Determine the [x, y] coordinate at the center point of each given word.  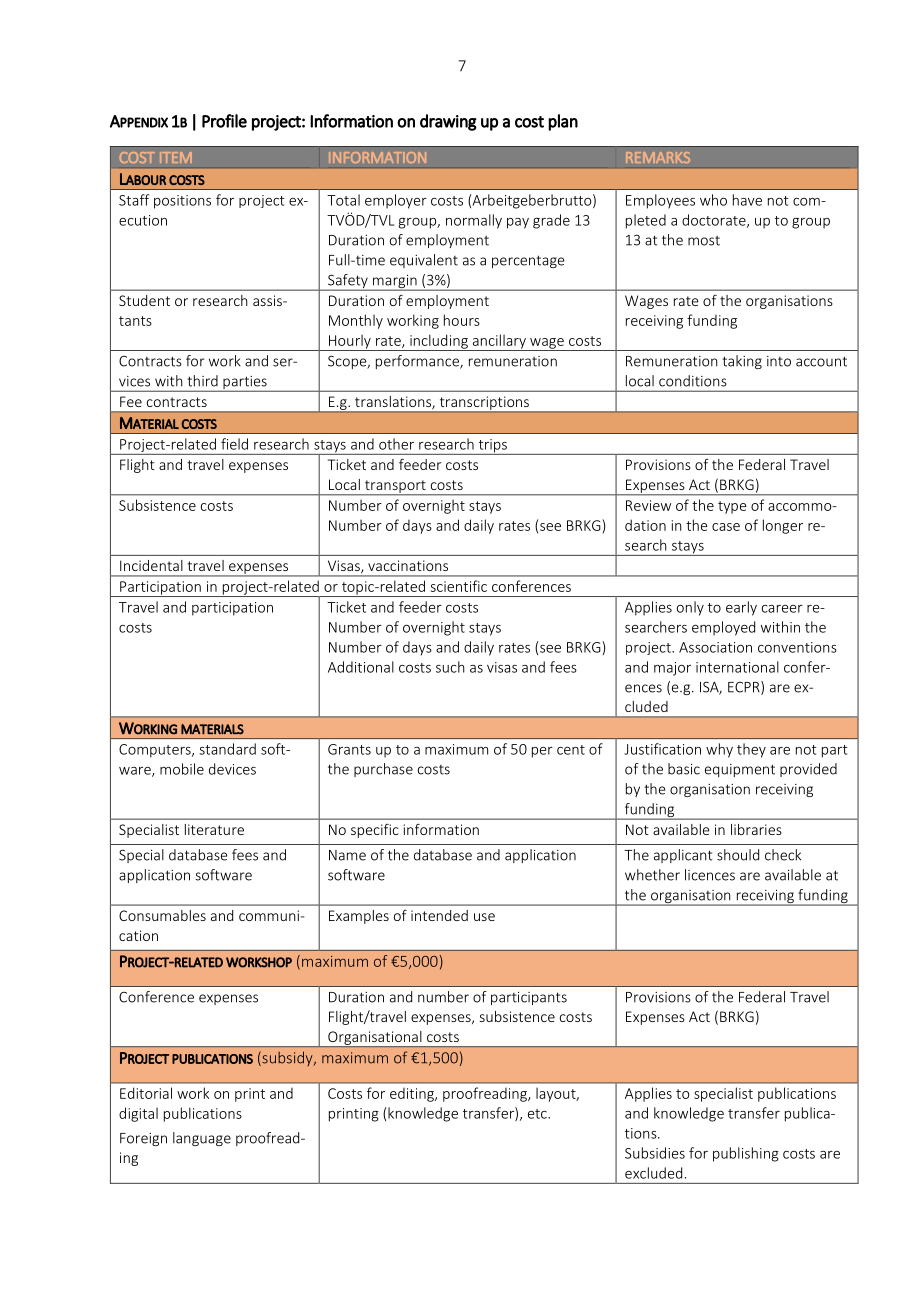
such [450, 667]
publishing [746, 1154]
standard [227, 749]
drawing [448, 122]
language [202, 1139]
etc [538, 1114]
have [747, 200]
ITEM [176, 157]
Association [715, 647]
